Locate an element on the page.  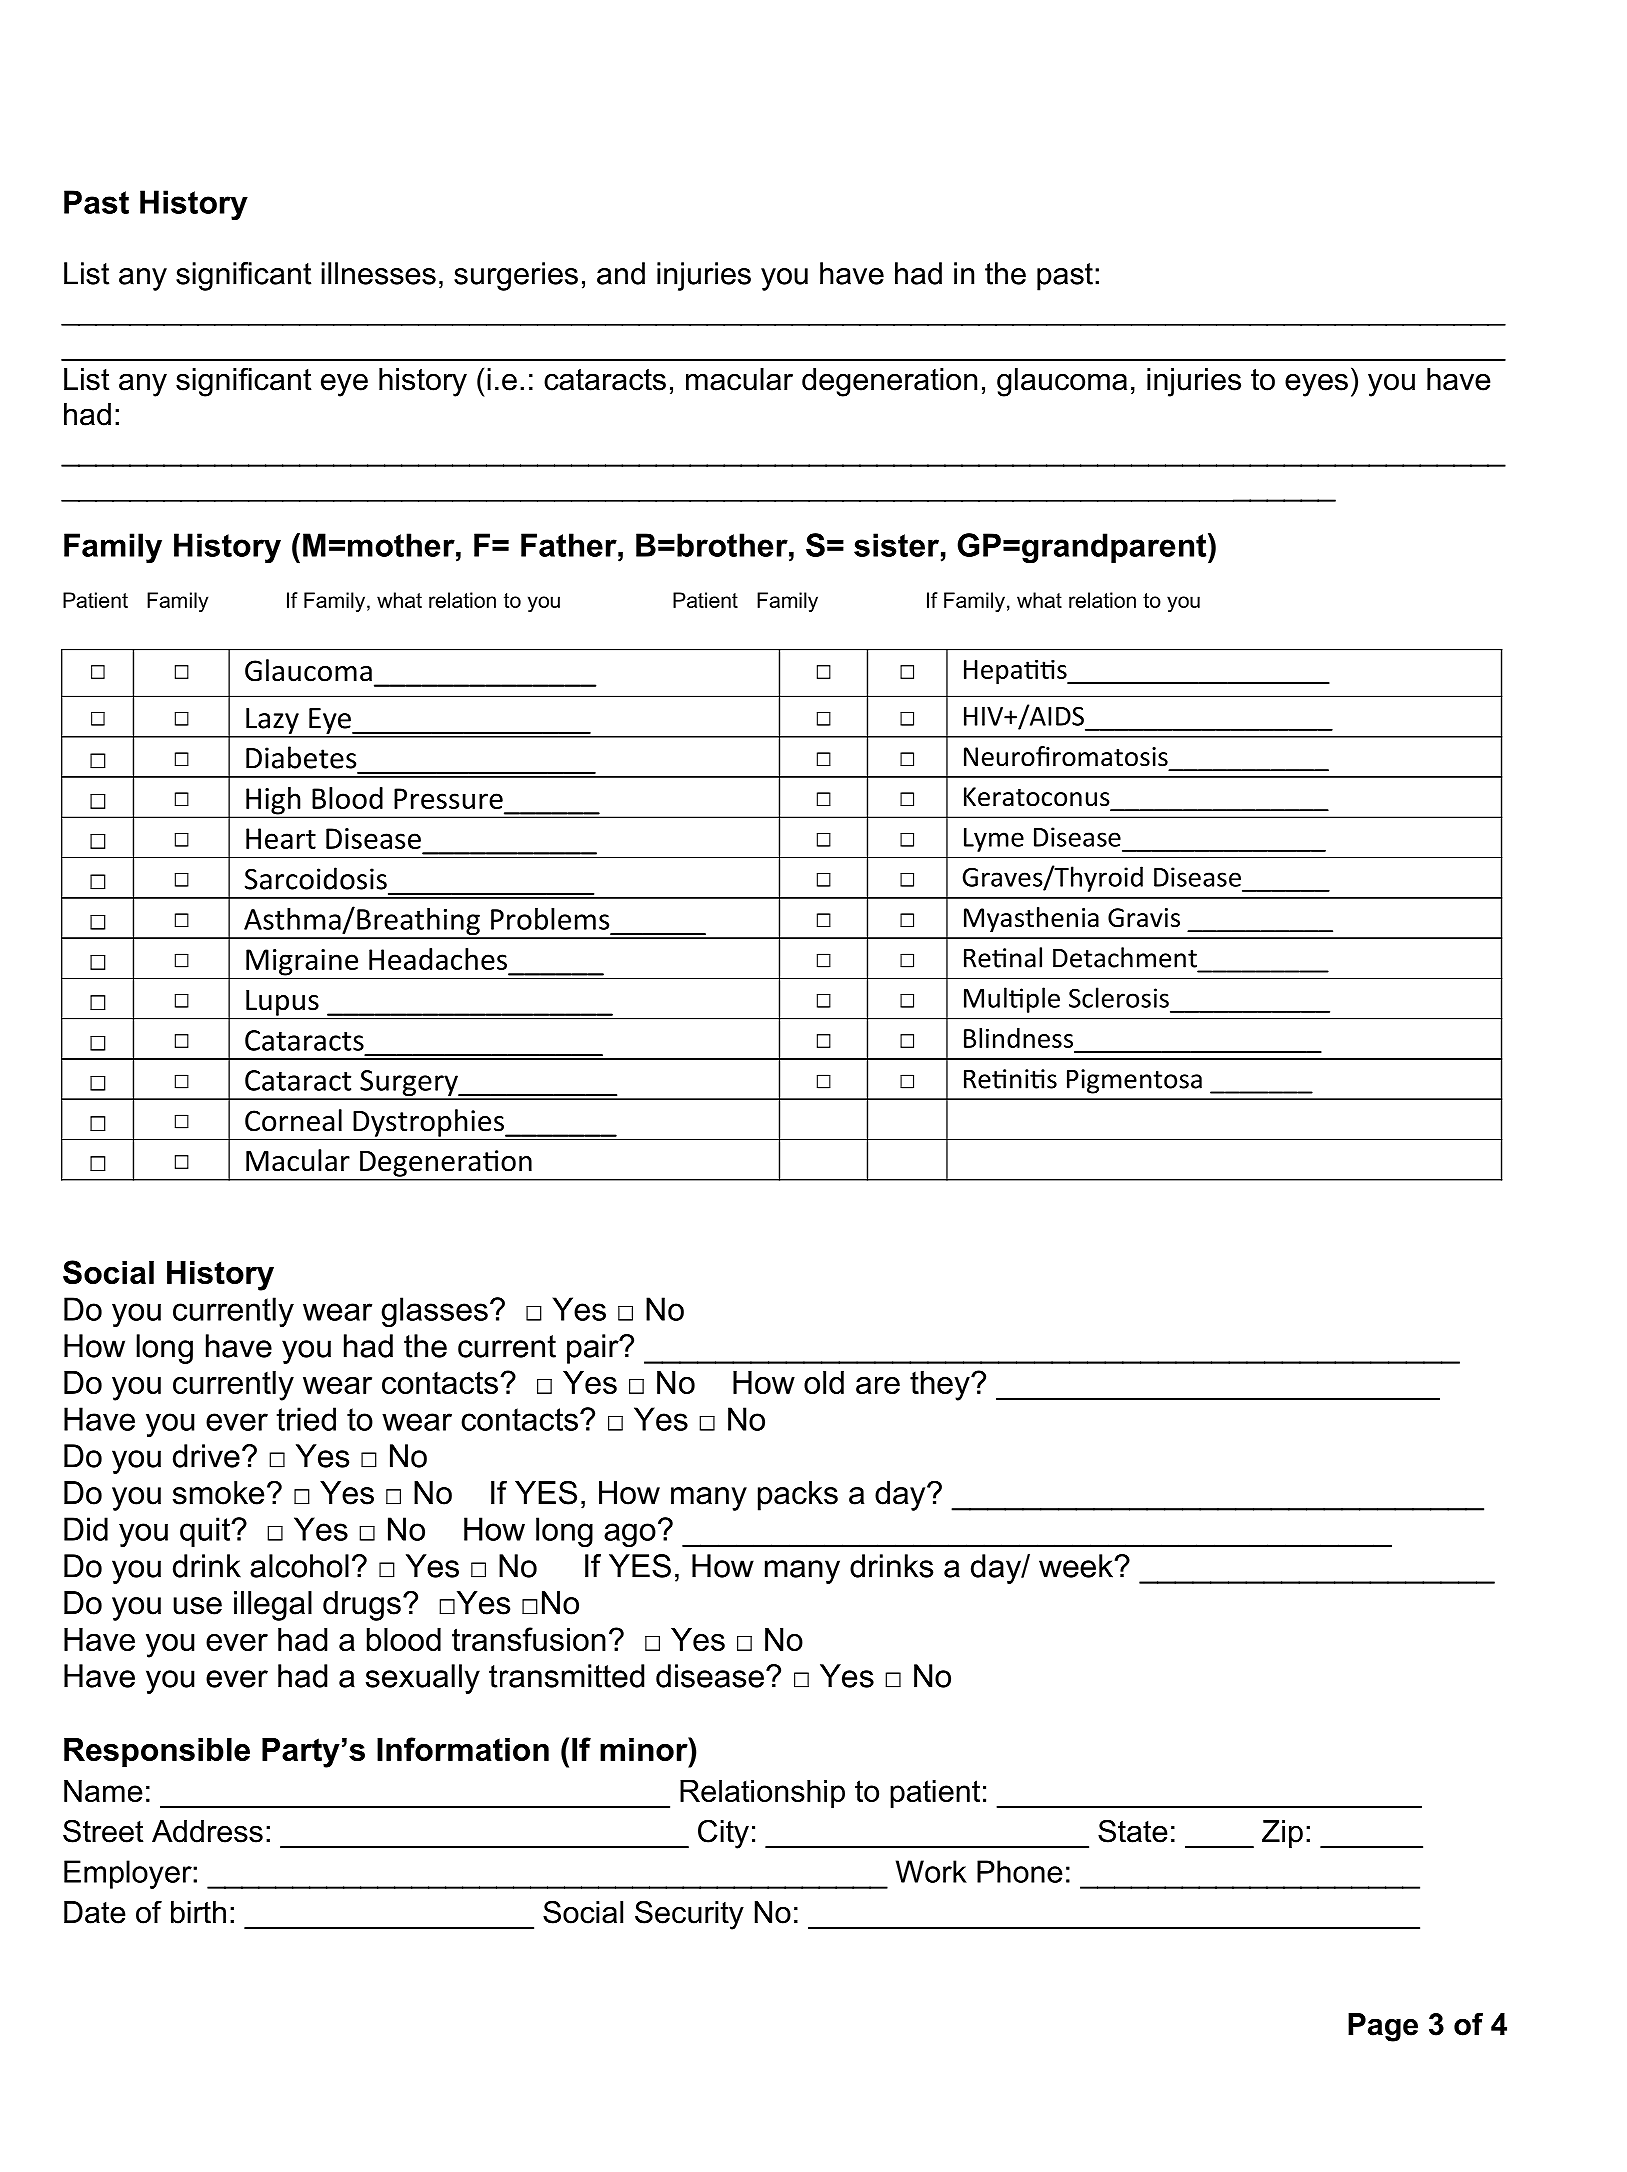
illnesses is located at coordinates (378, 273).
